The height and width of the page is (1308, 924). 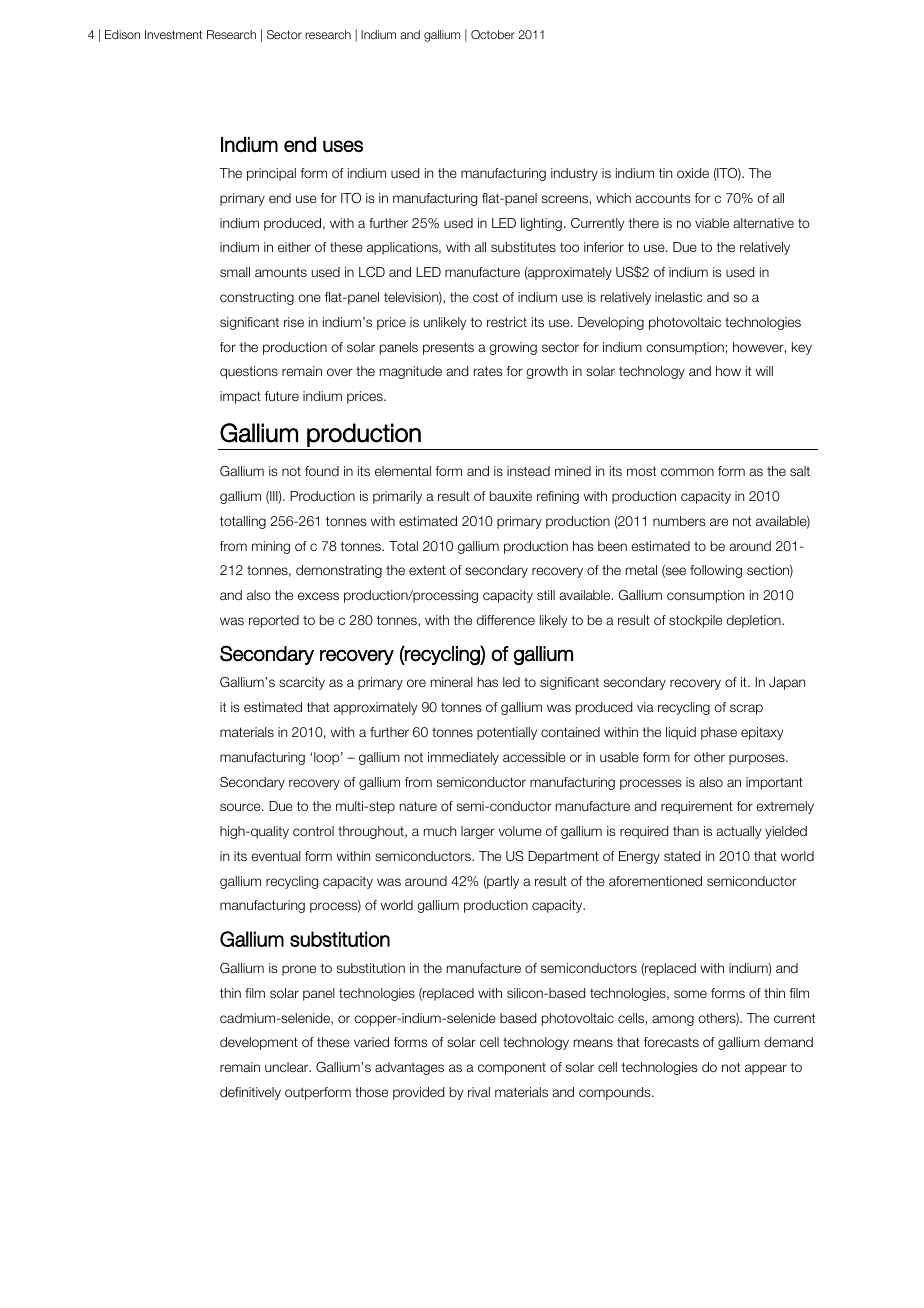 What do you see at coordinates (479, 1092) in the page?
I see `rival` at bounding box center [479, 1092].
